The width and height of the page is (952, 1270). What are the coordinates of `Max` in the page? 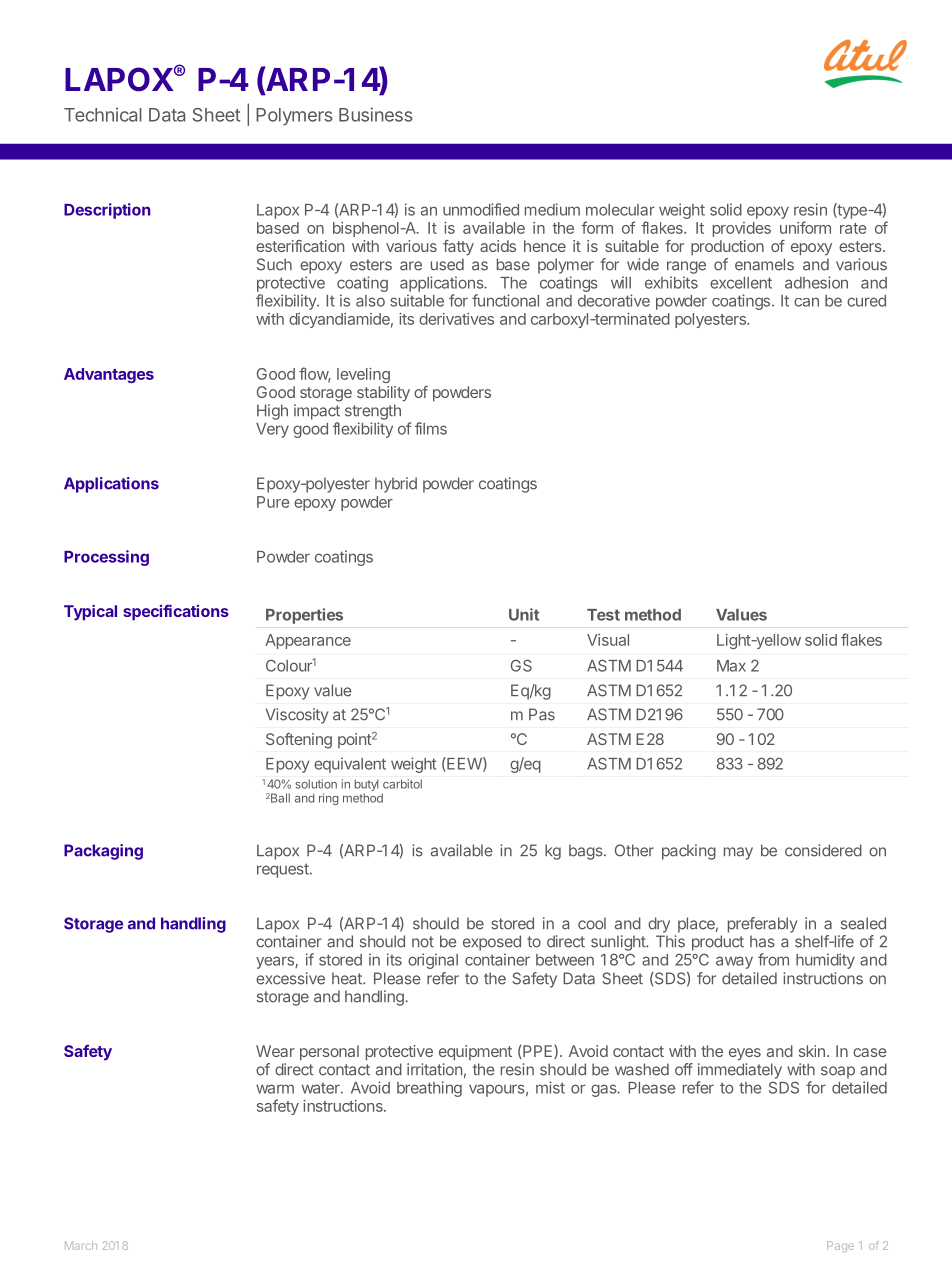 It's located at (731, 666).
